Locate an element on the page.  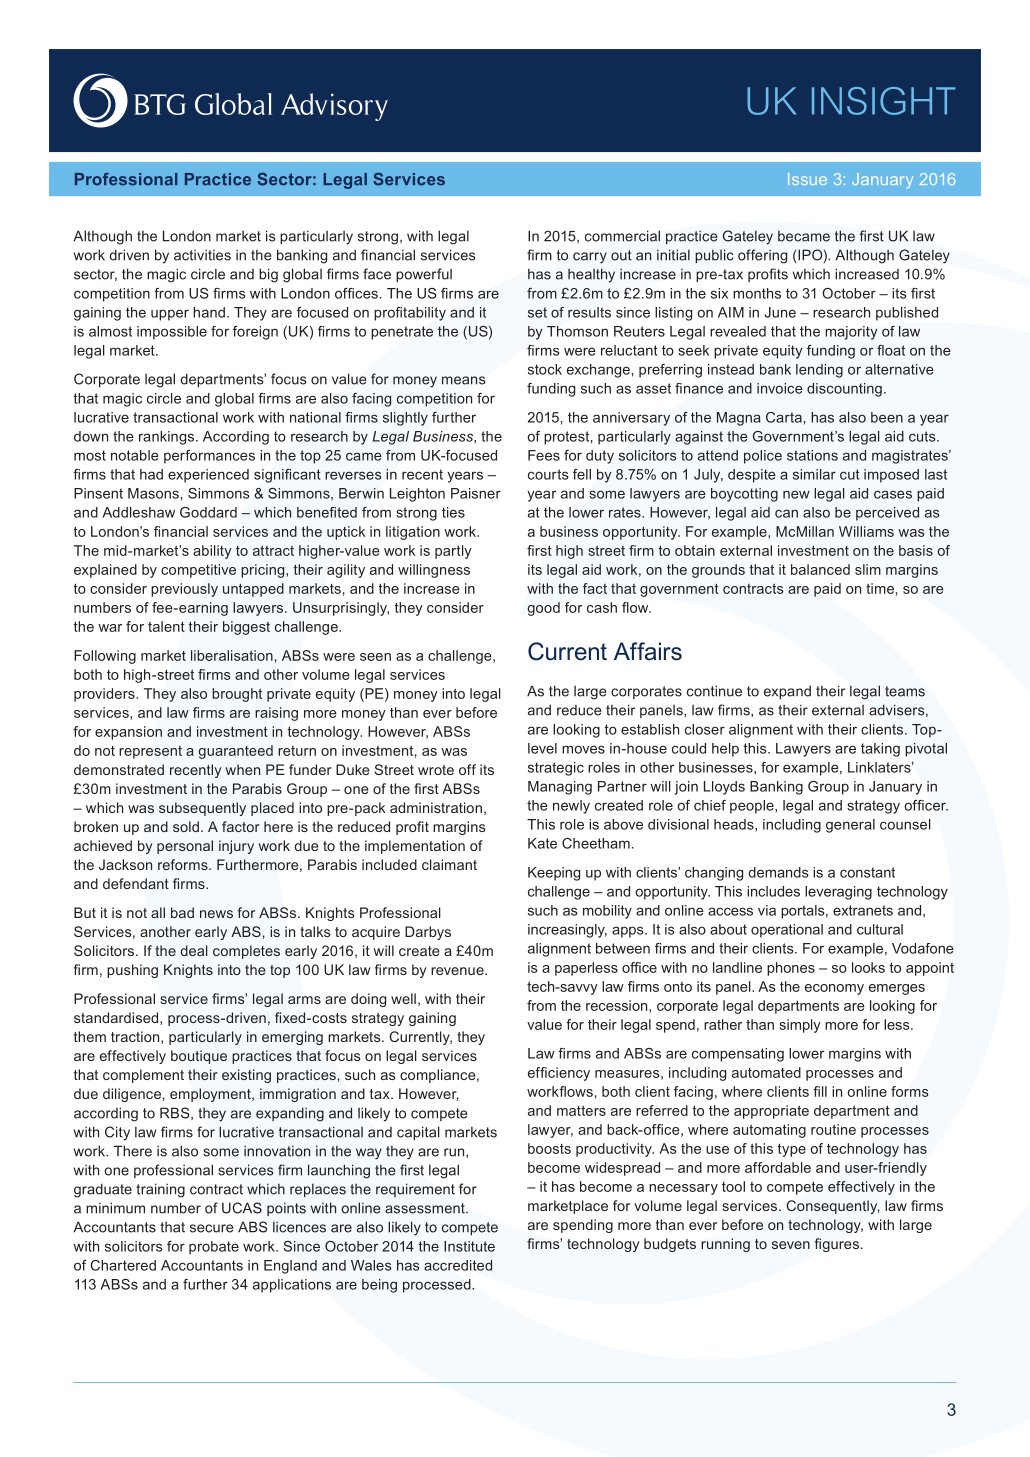
Issue is located at coordinates (807, 179).
